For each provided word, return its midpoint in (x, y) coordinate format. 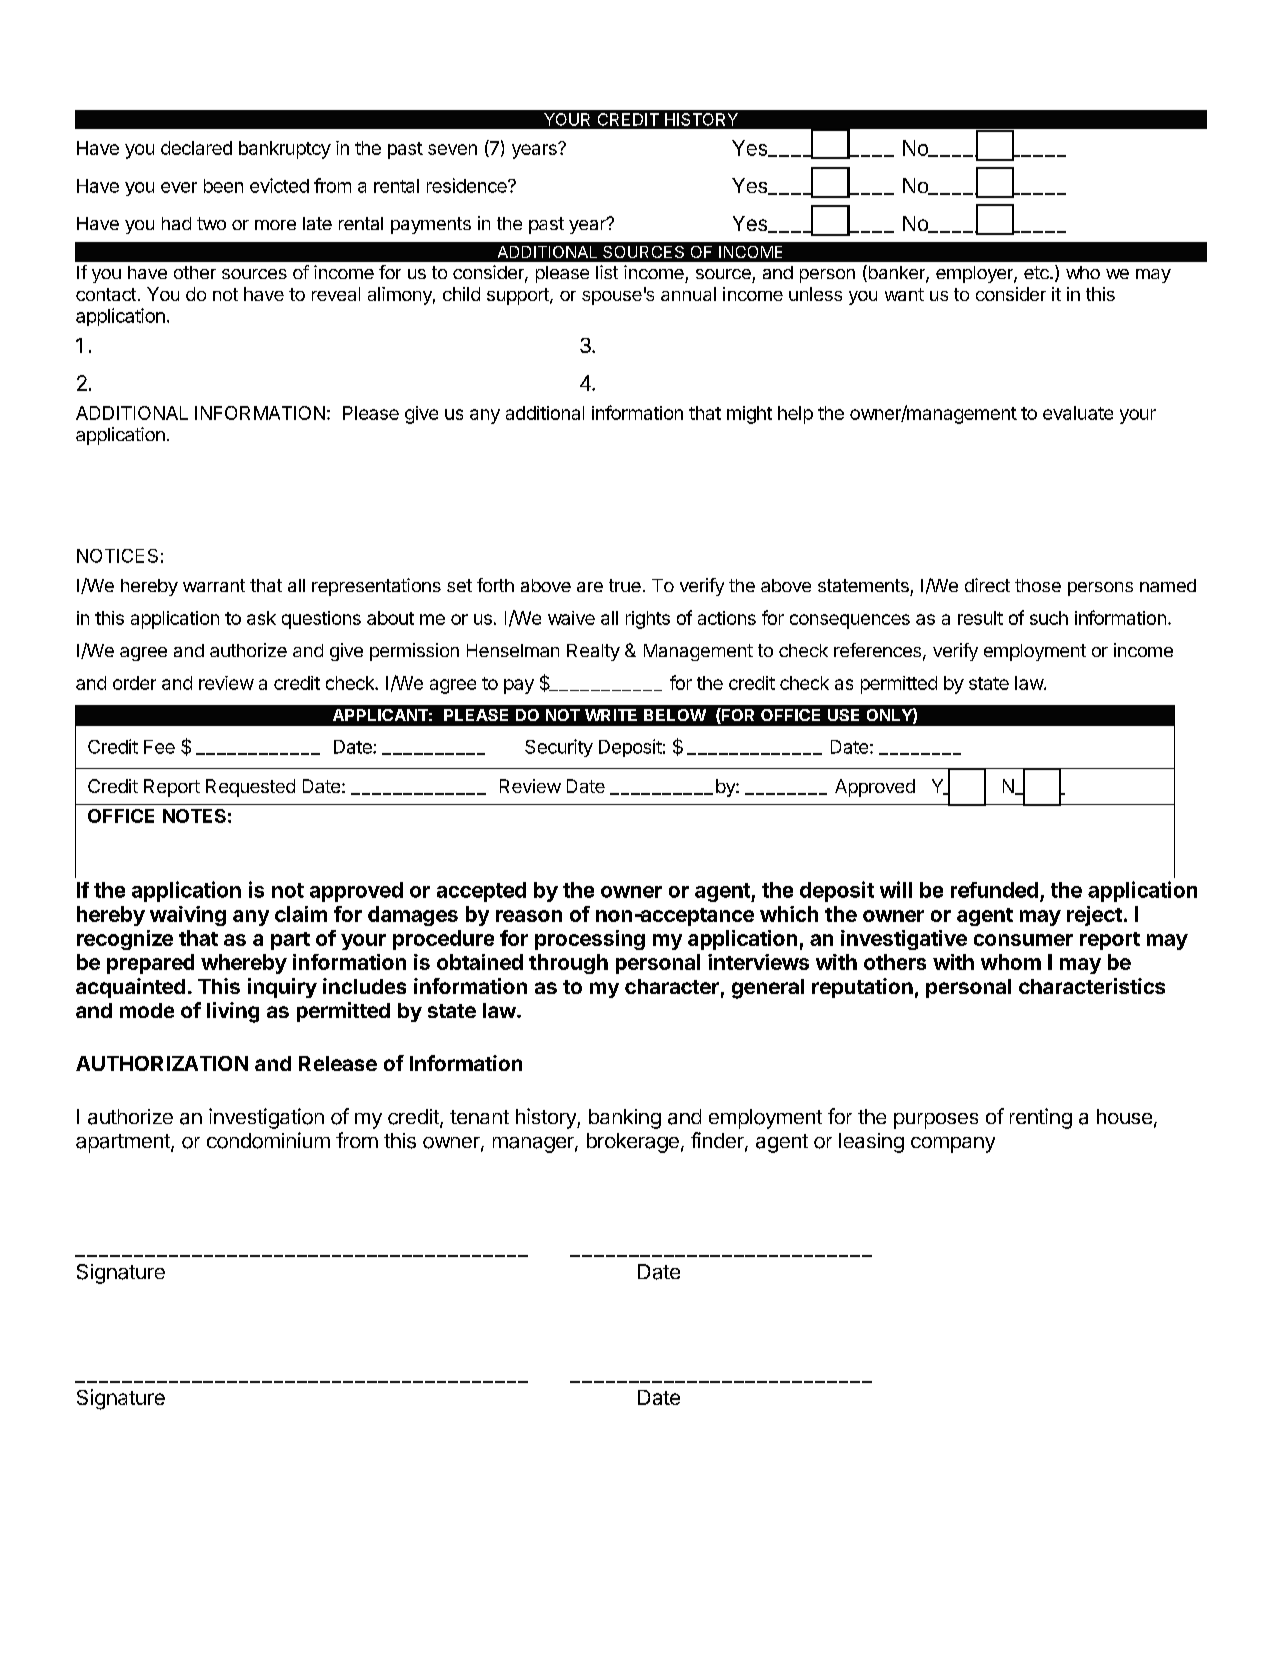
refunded (994, 890)
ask (261, 618)
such (1049, 618)
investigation (266, 1118)
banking (625, 1119)
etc (1037, 272)
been (223, 186)
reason (529, 916)
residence (468, 185)
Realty (593, 652)
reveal (336, 294)
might (749, 415)
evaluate (1078, 413)
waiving (188, 916)
